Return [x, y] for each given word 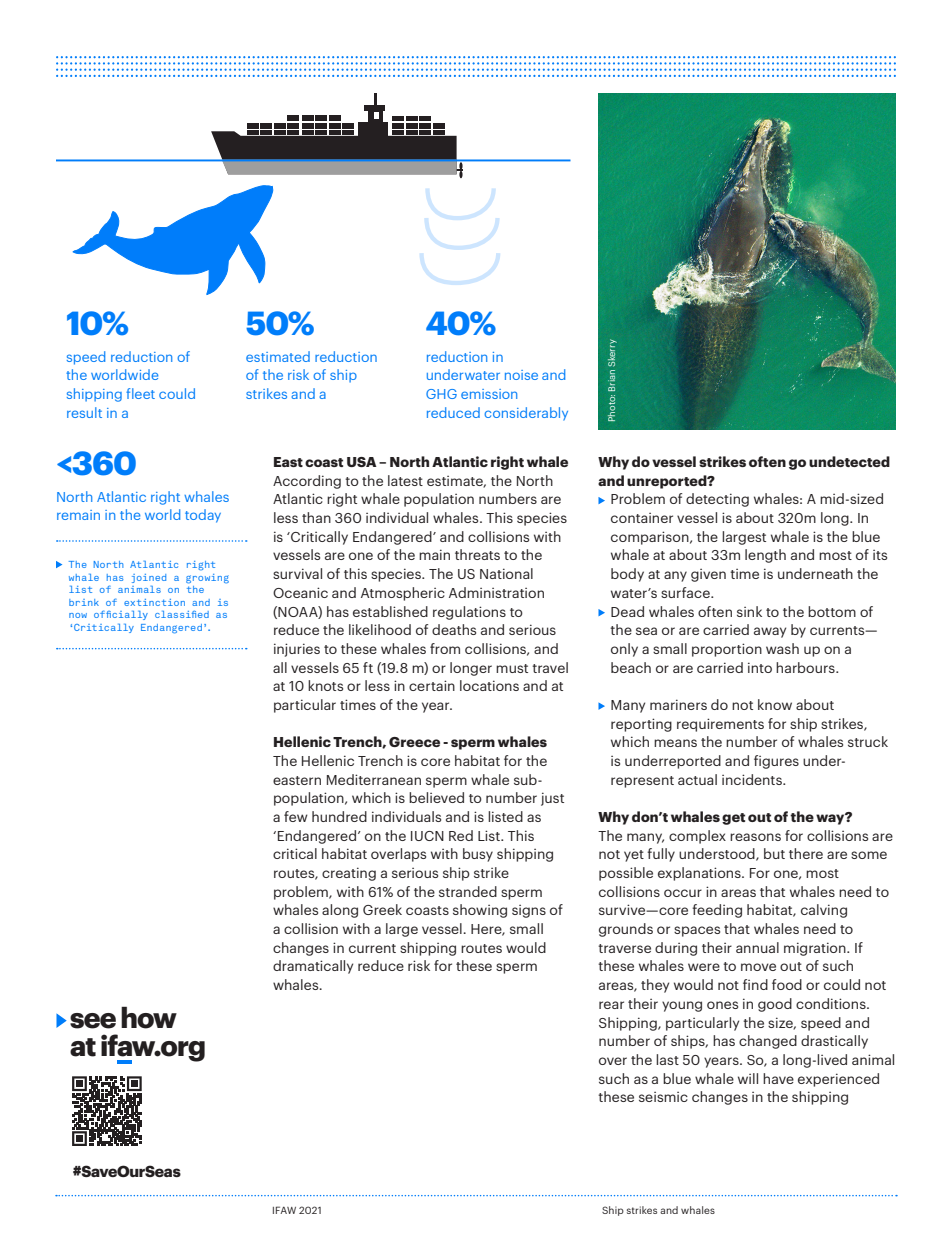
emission [489, 394]
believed [436, 797]
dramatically [313, 967]
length [765, 556]
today [203, 516]
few [296, 816]
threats [477, 554]
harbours [806, 667]
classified [182, 614]
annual [757, 947]
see [93, 1021]
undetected [849, 461]
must [512, 668]
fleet [140, 393]
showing [480, 911]
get [733, 819]
